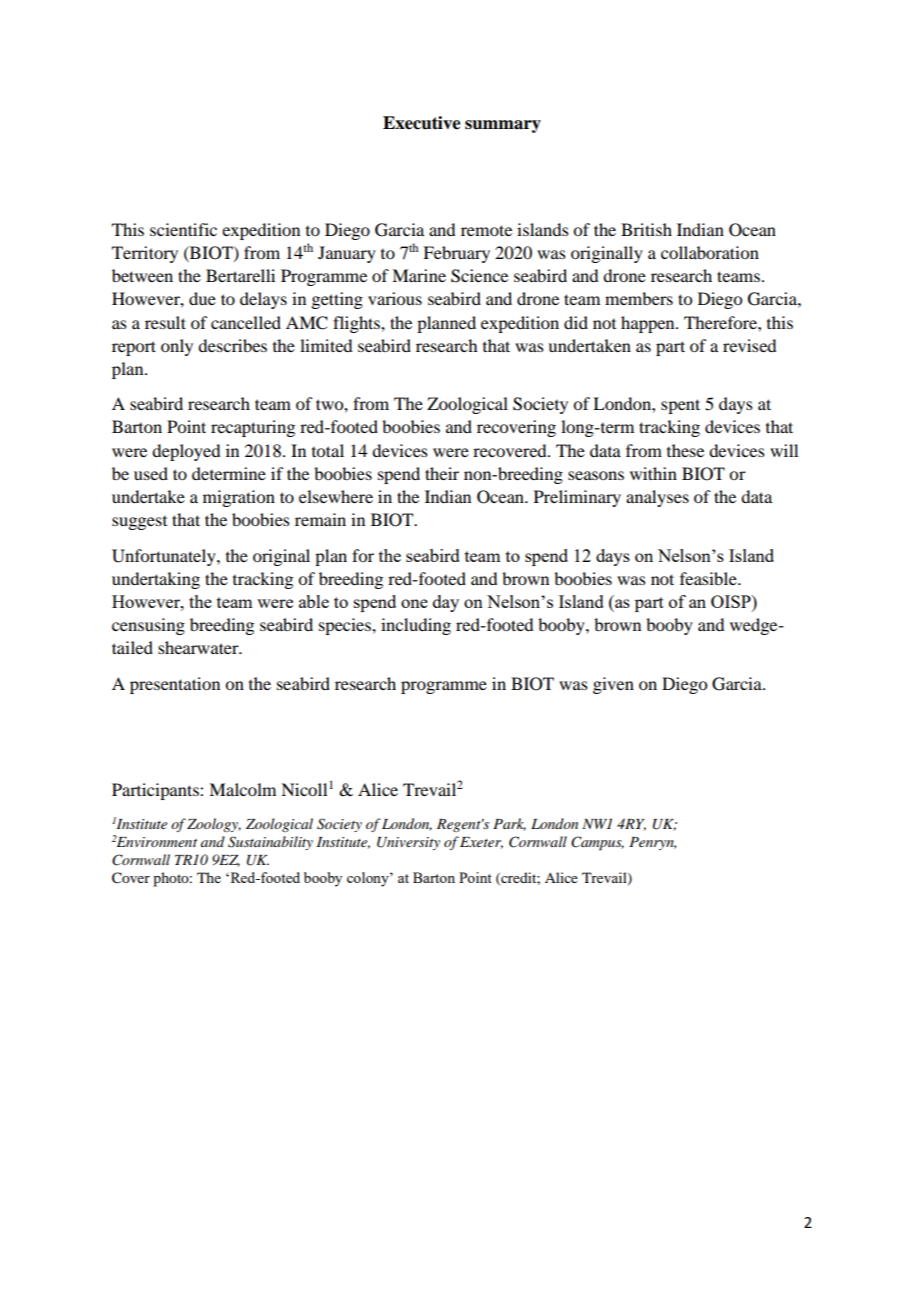 Image resolution: width=924 pixels, height=1308 pixels. Describe the element at coordinates (613, 685) in the page. I see `given` at that location.
